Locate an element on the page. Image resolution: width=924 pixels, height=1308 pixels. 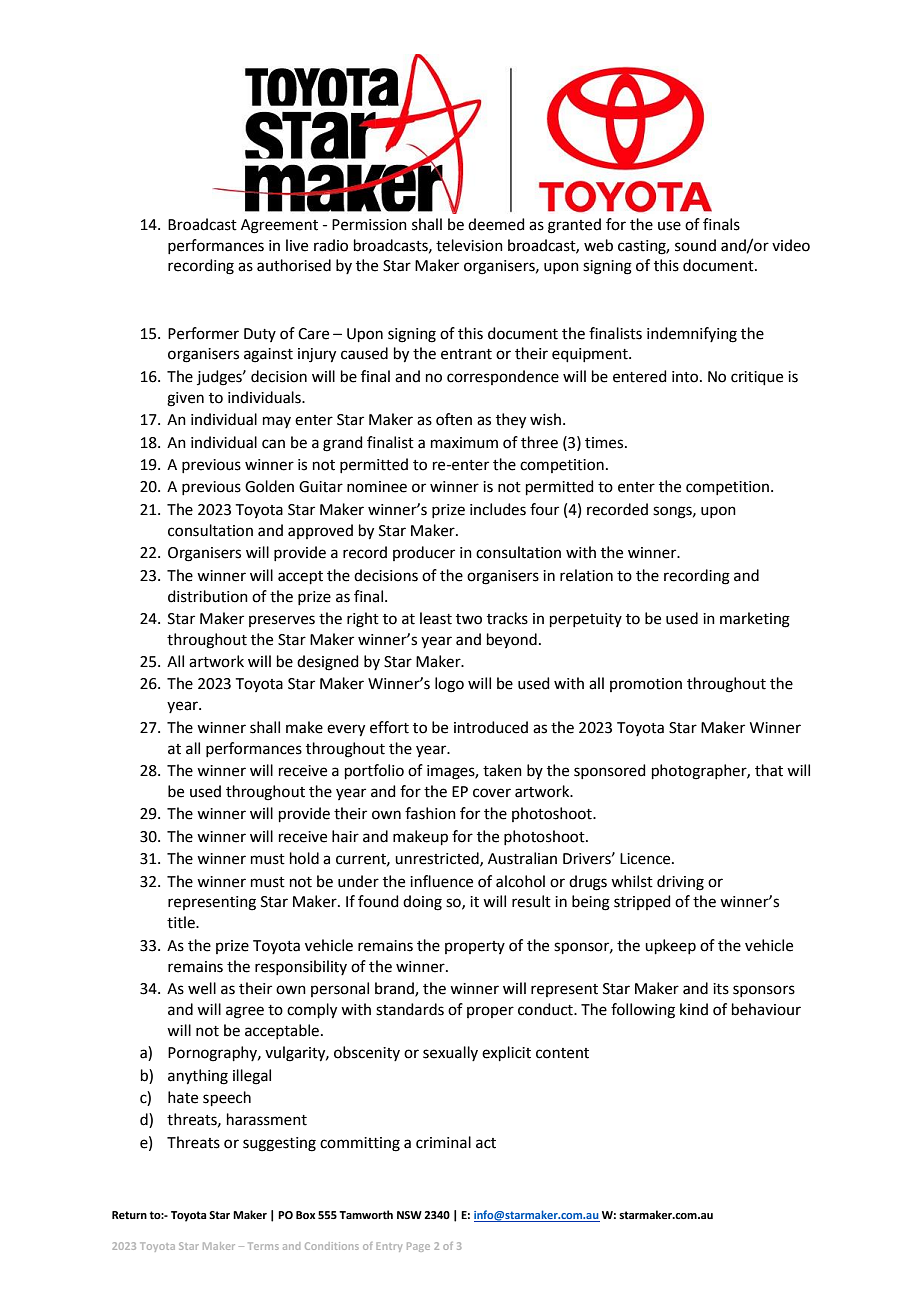
introduced is located at coordinates (491, 727).
